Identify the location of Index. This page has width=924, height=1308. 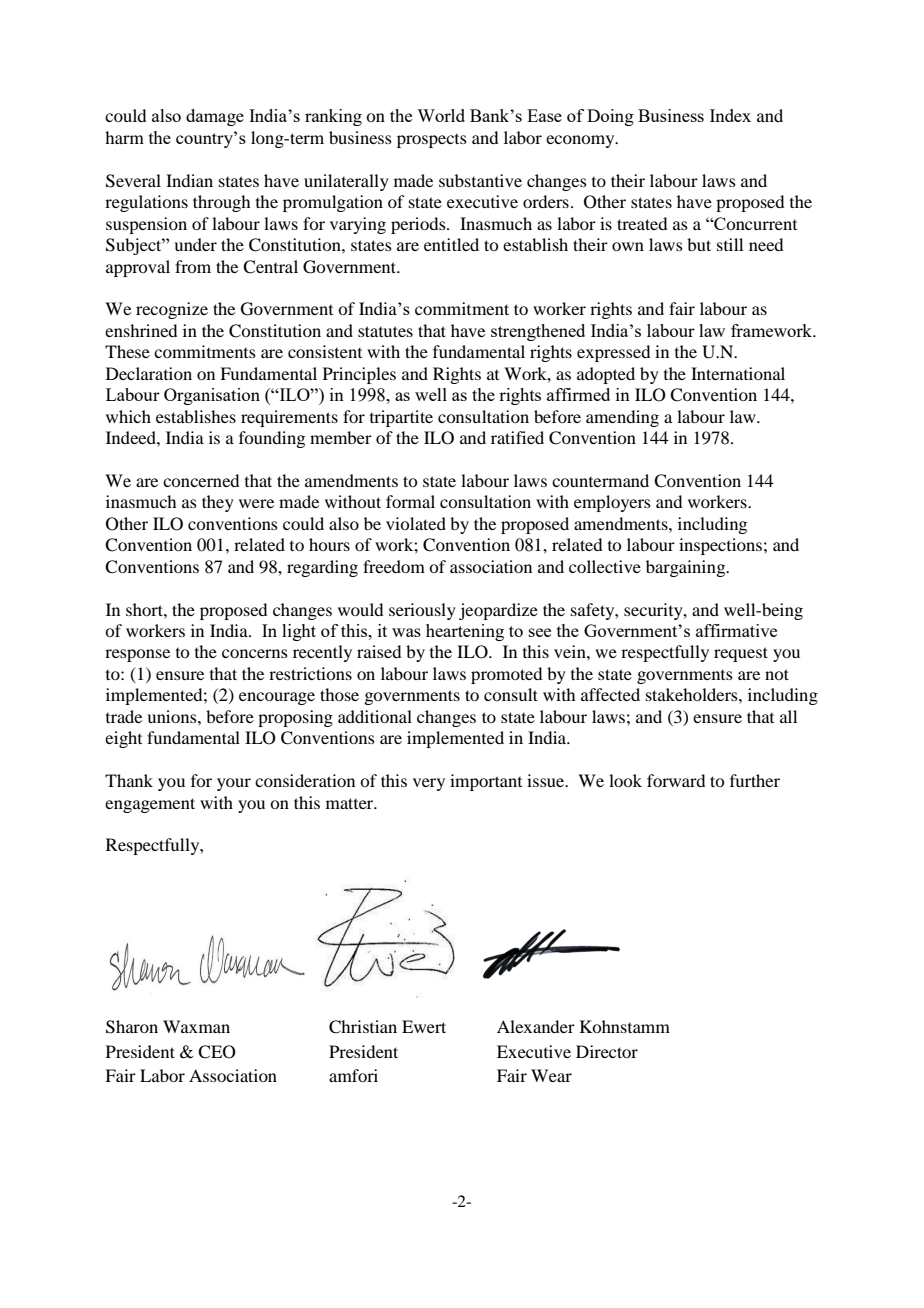
(730, 115).
